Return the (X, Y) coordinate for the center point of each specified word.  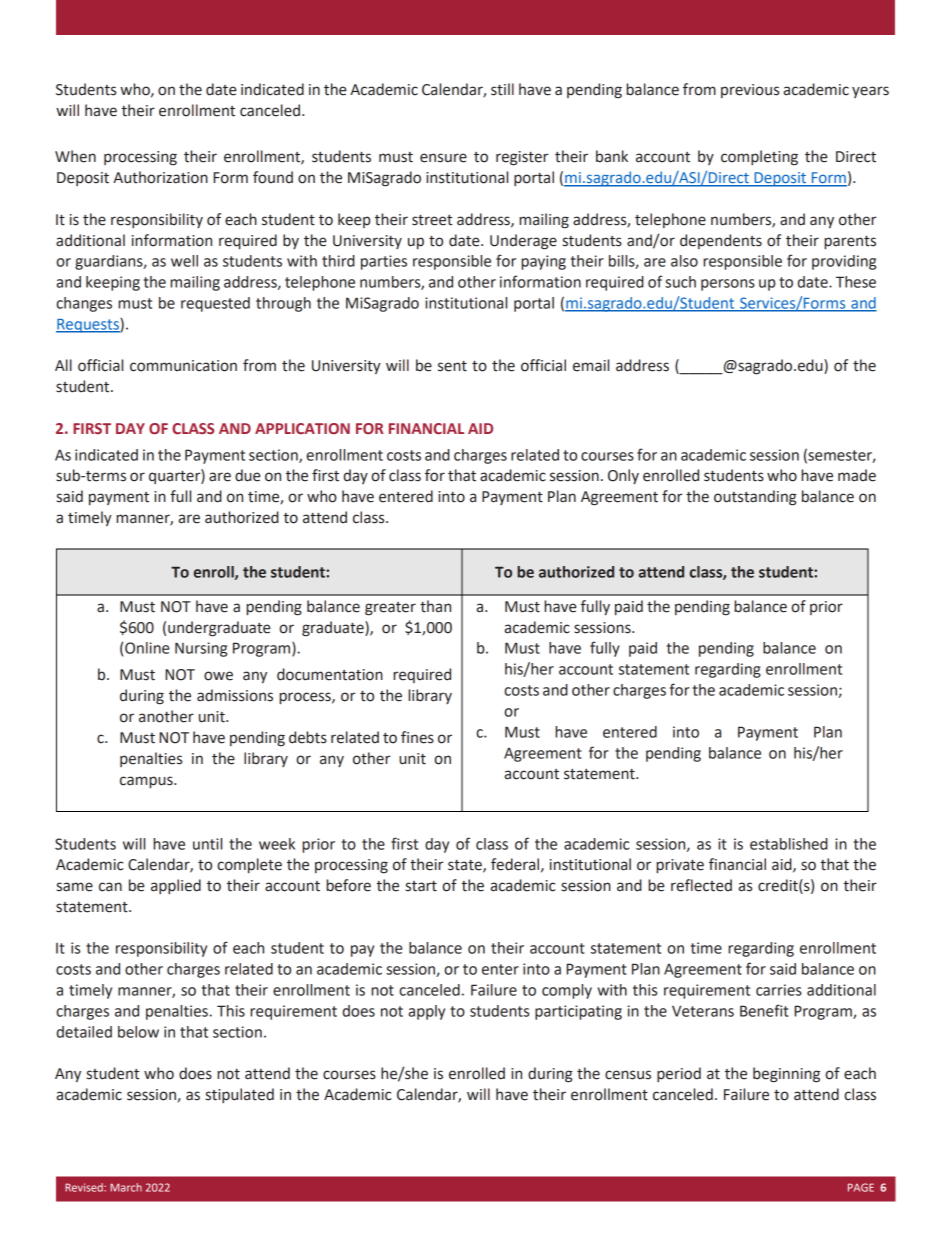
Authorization (160, 177)
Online (147, 648)
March (126, 1187)
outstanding (755, 498)
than (435, 606)
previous (750, 91)
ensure (443, 158)
